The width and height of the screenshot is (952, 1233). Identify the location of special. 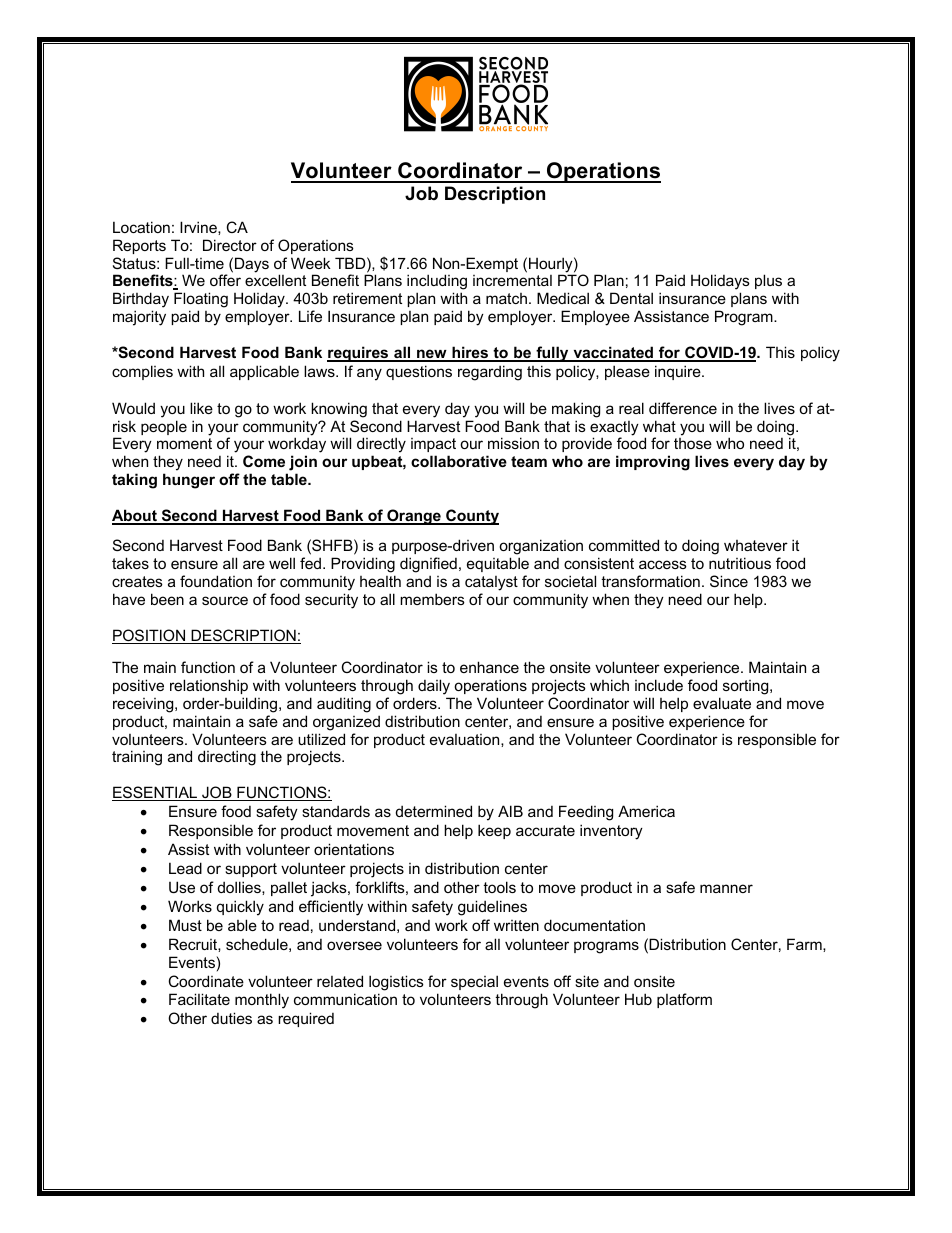
(474, 982).
